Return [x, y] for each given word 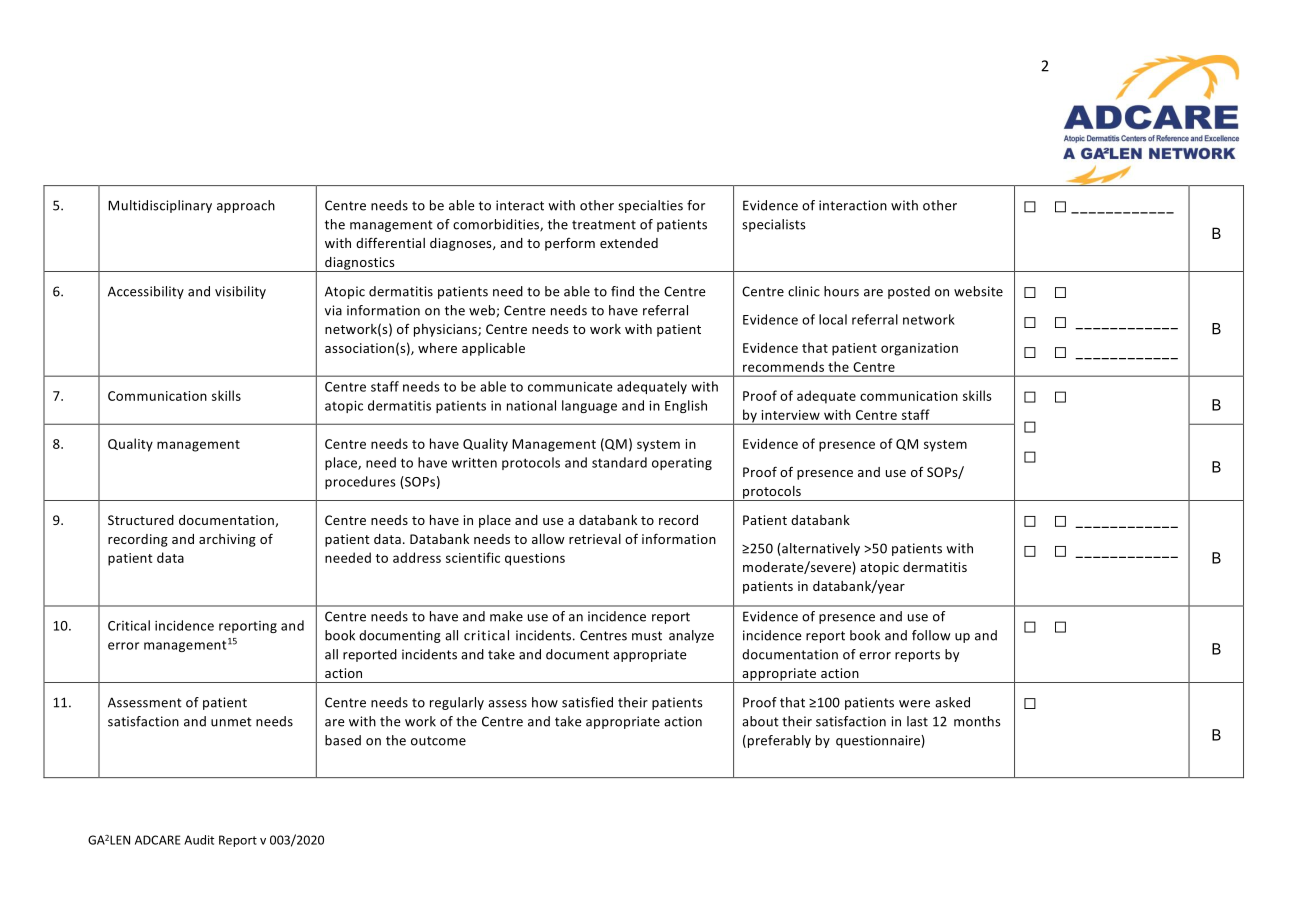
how [545, 702]
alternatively [820, 549]
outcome [438, 741]
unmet [231, 722]
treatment [604, 225]
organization [919, 349]
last [917, 721]
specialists [774, 225]
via [333, 310]
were [914, 704]
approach [246, 206]
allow [548, 539]
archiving [227, 540]
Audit [199, 840]
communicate [570, 387]
